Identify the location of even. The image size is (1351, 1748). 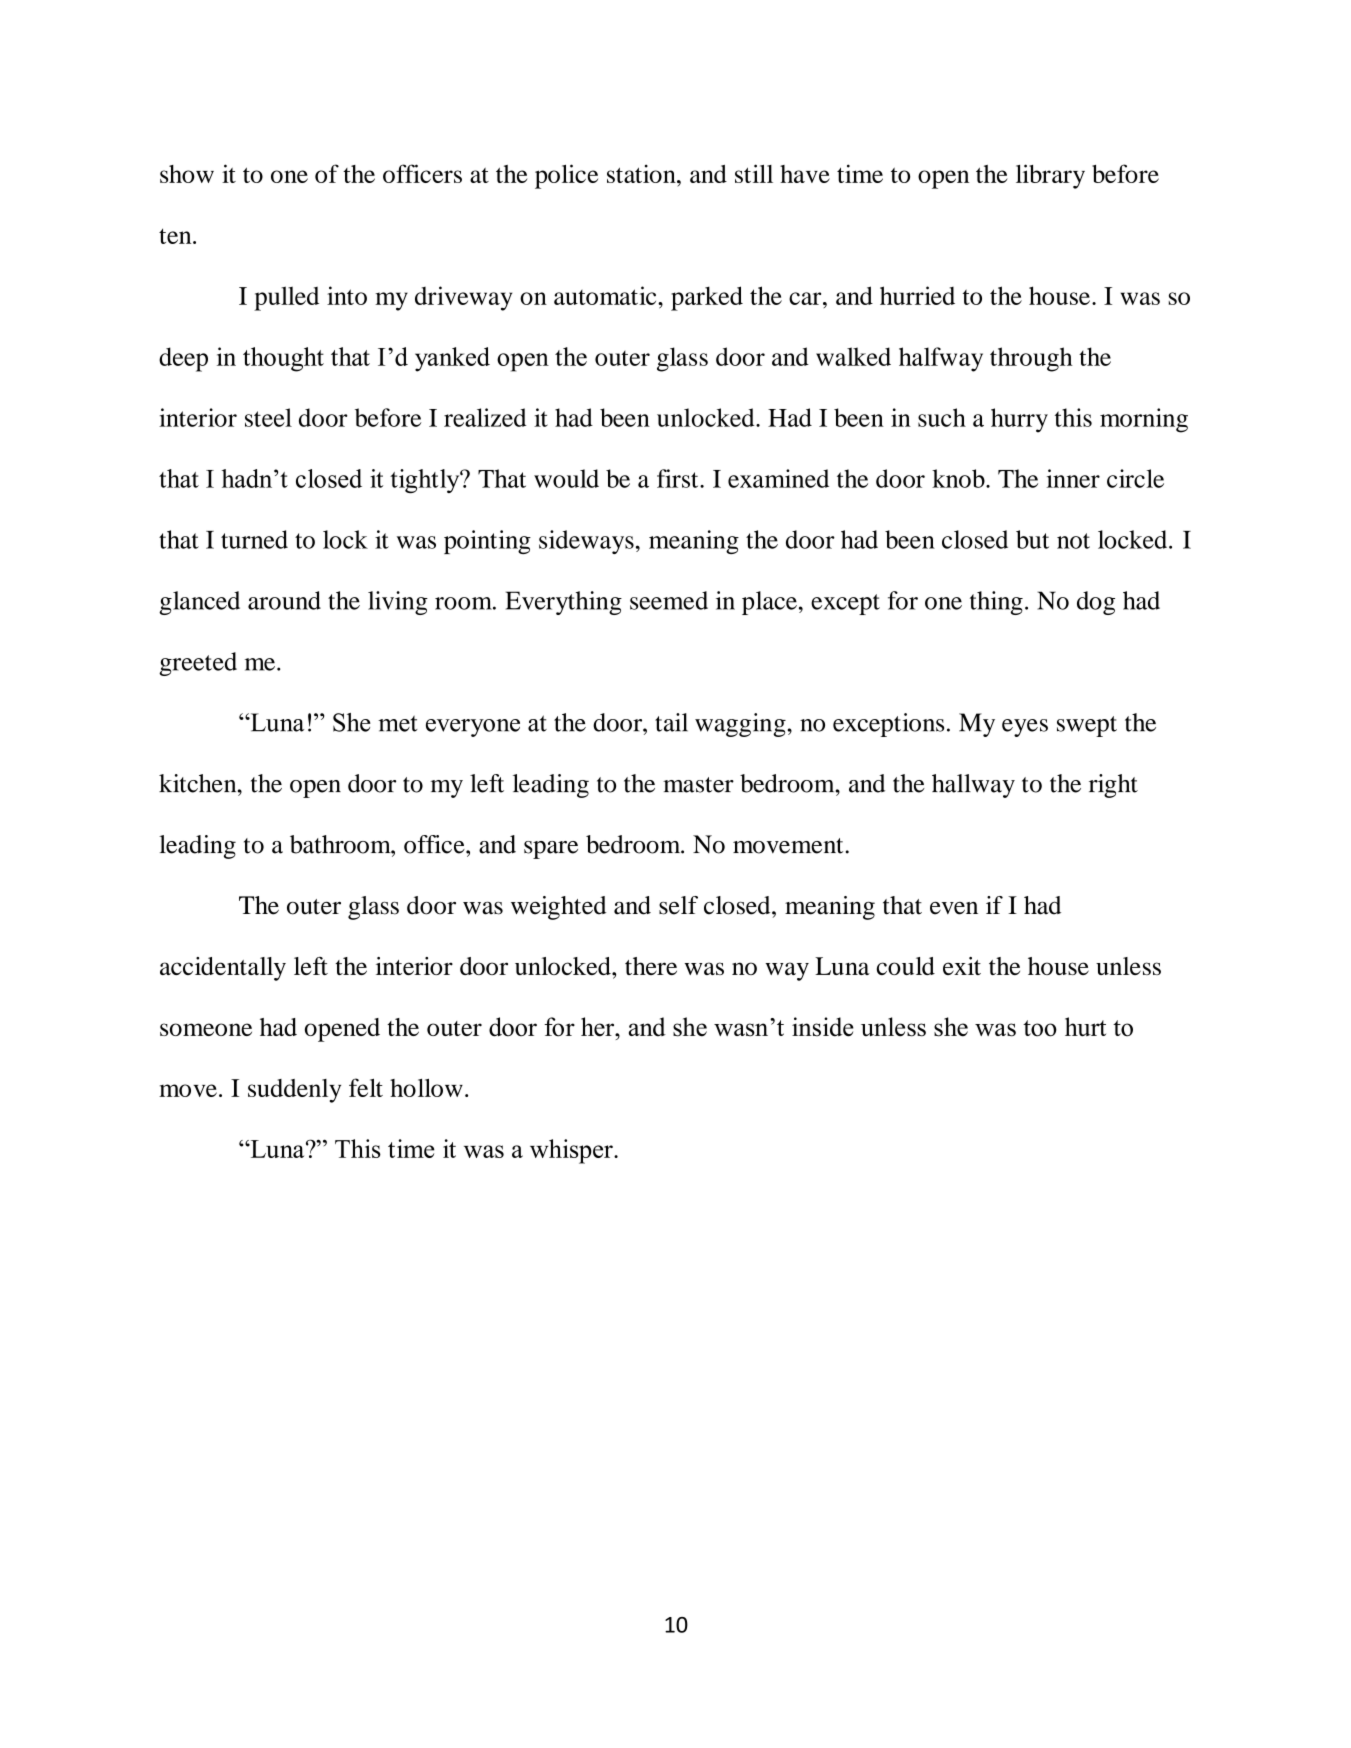
(954, 908).
